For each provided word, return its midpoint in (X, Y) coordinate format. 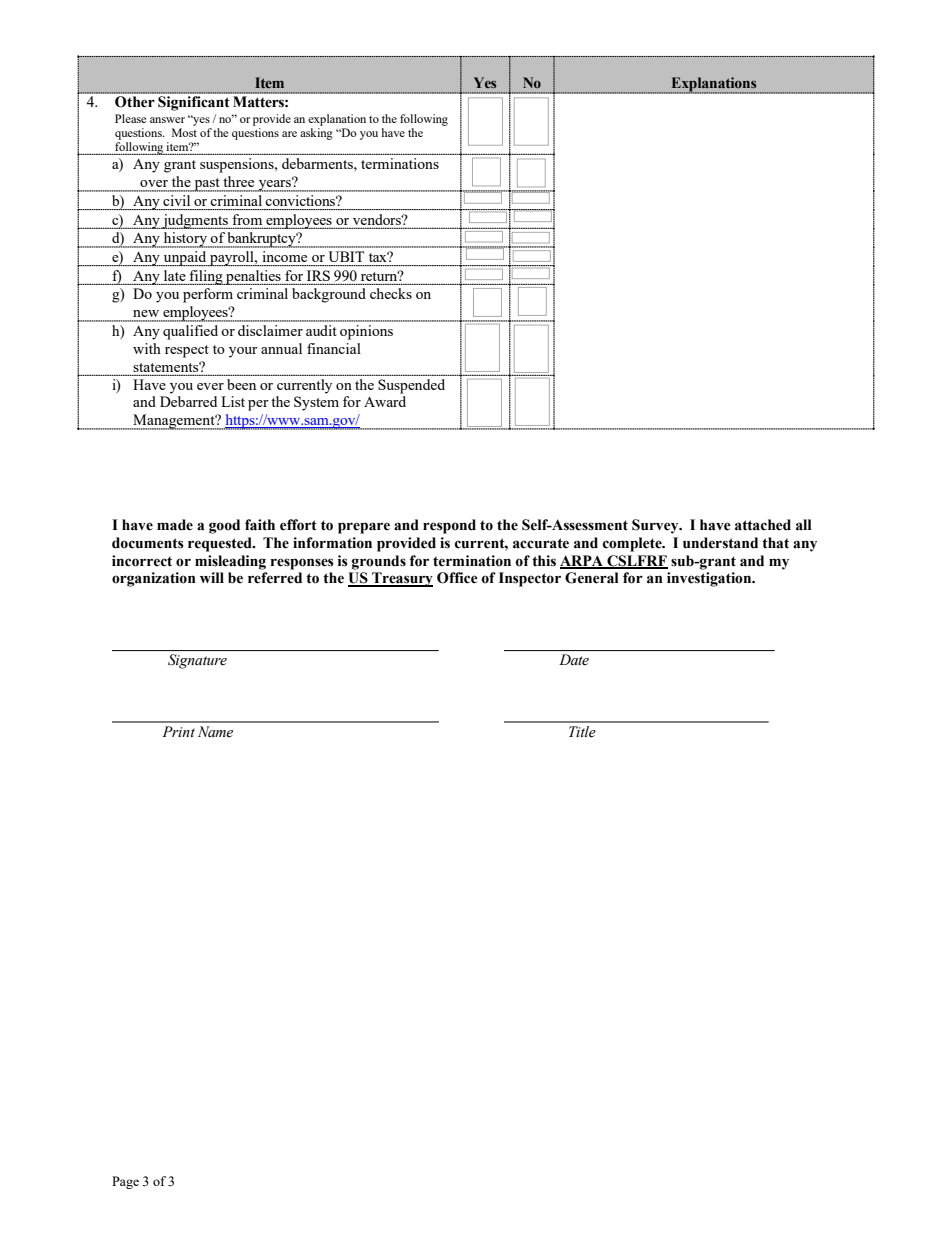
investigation (710, 579)
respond (449, 526)
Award (385, 401)
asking (316, 134)
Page (125, 1182)
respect (187, 351)
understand (720, 543)
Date (574, 660)
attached (763, 525)
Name (215, 732)
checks (391, 293)
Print (178, 731)
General (592, 578)
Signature (197, 661)
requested (221, 544)
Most (184, 132)
